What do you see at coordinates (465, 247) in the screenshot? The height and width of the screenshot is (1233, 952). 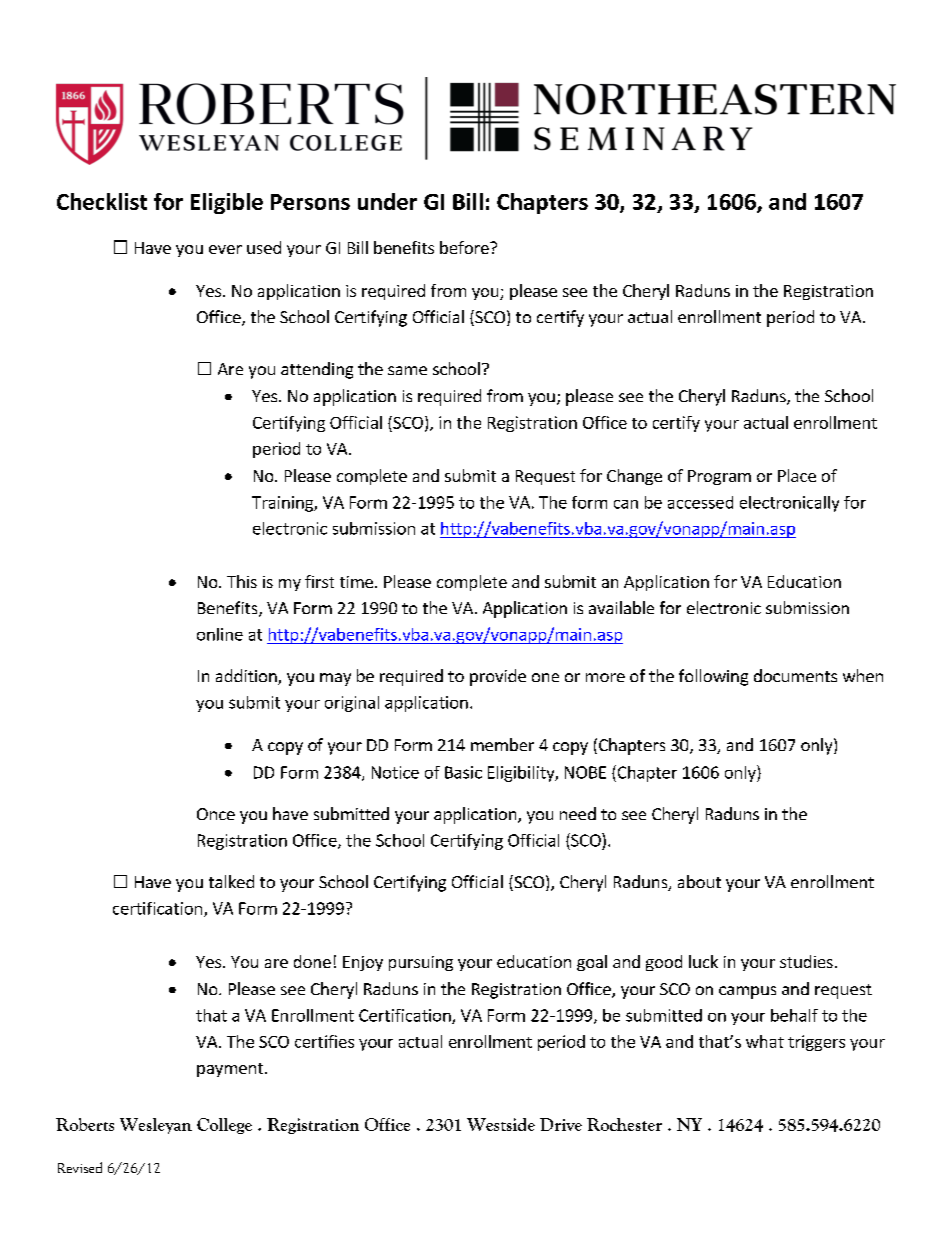 I see `before` at bounding box center [465, 247].
